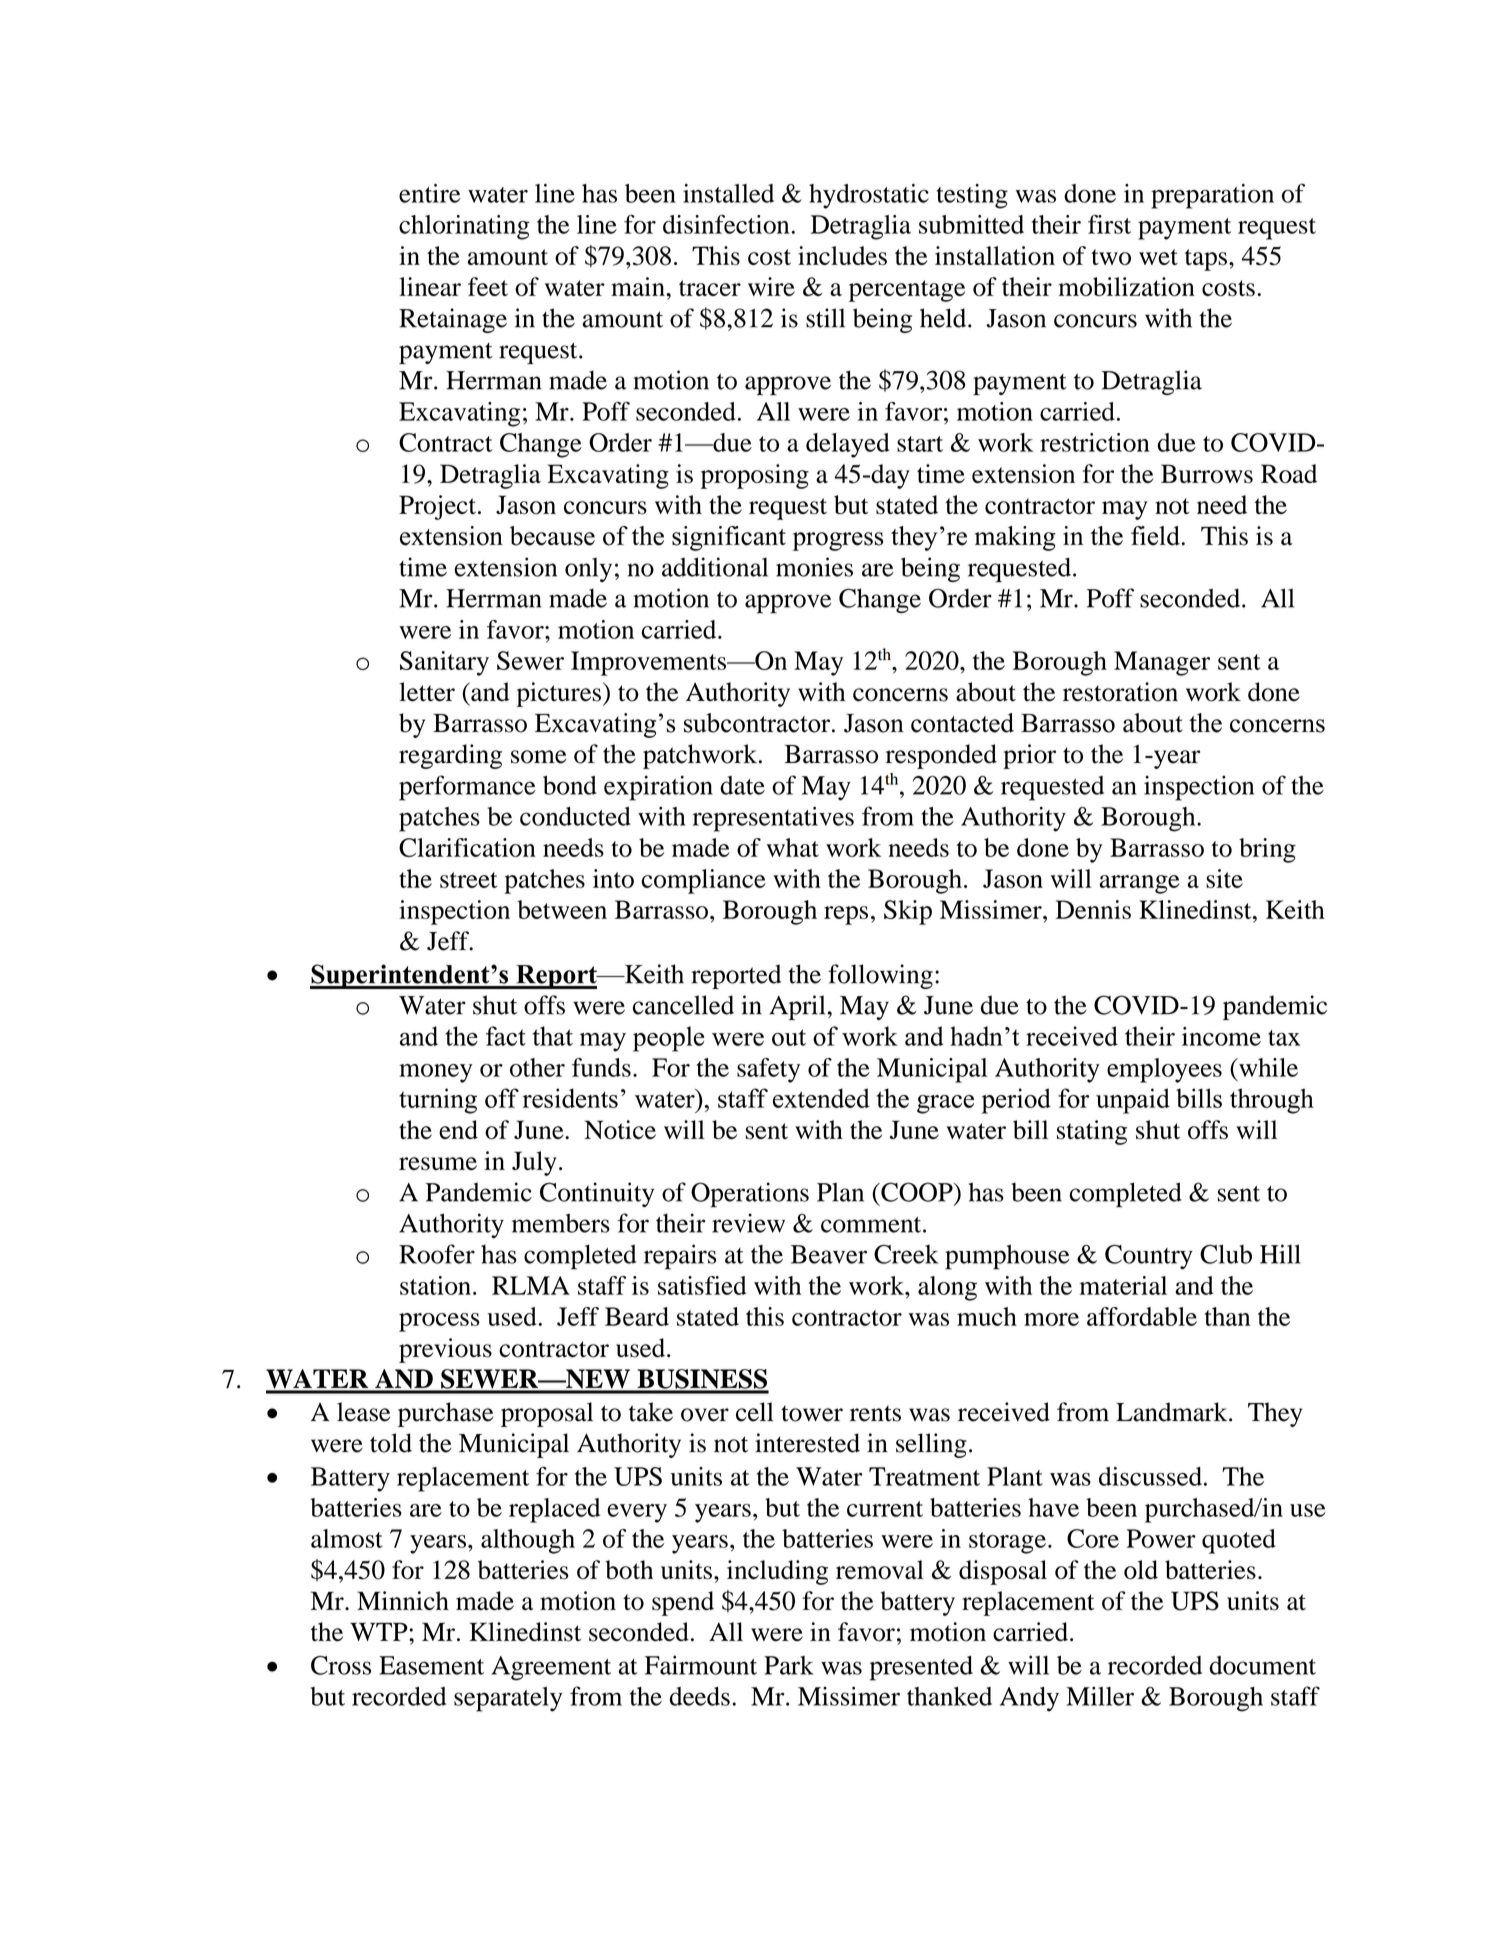  What do you see at coordinates (430, 193) in the screenshot?
I see `entire` at bounding box center [430, 193].
